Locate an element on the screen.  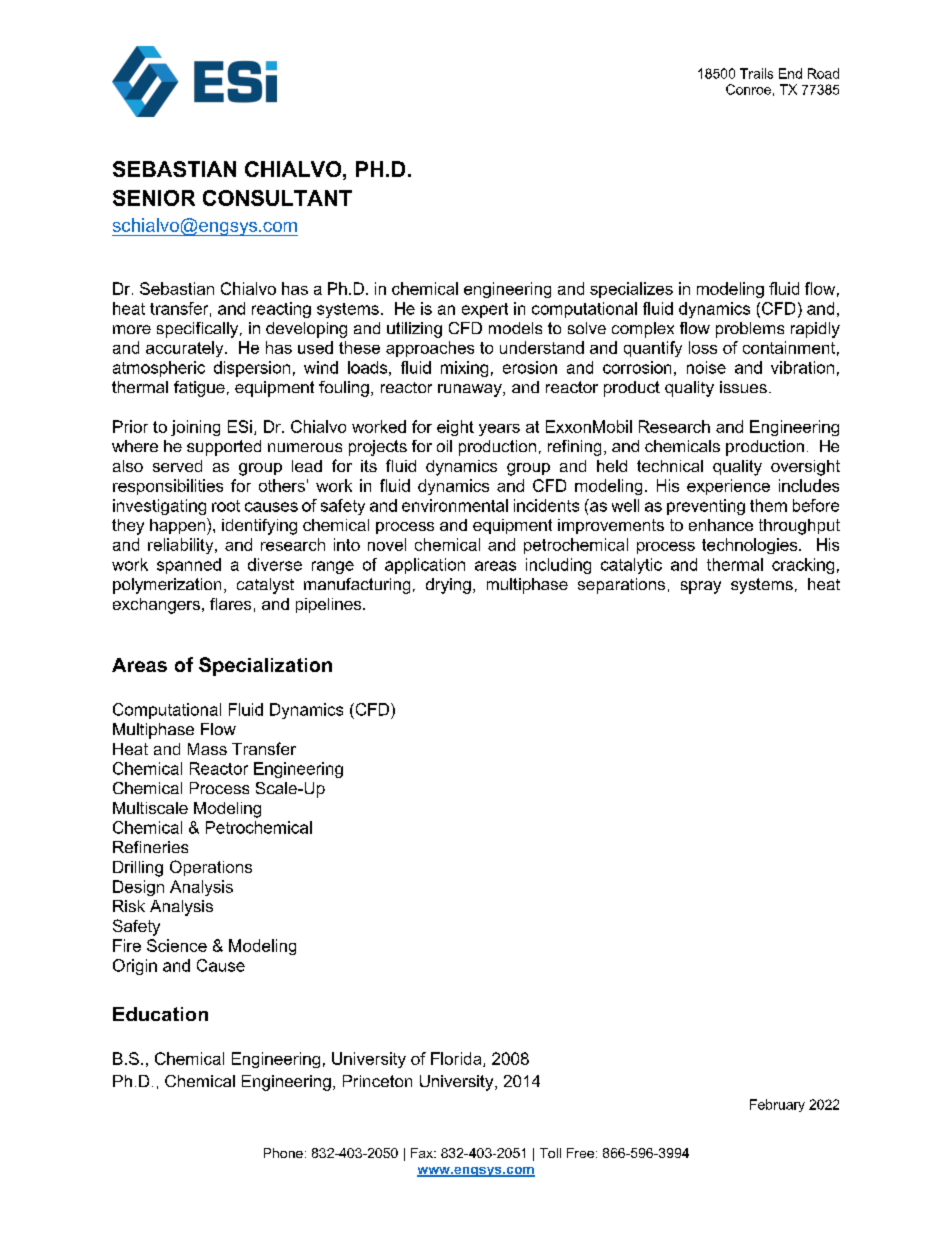
CONSULTANT is located at coordinates (277, 198).
